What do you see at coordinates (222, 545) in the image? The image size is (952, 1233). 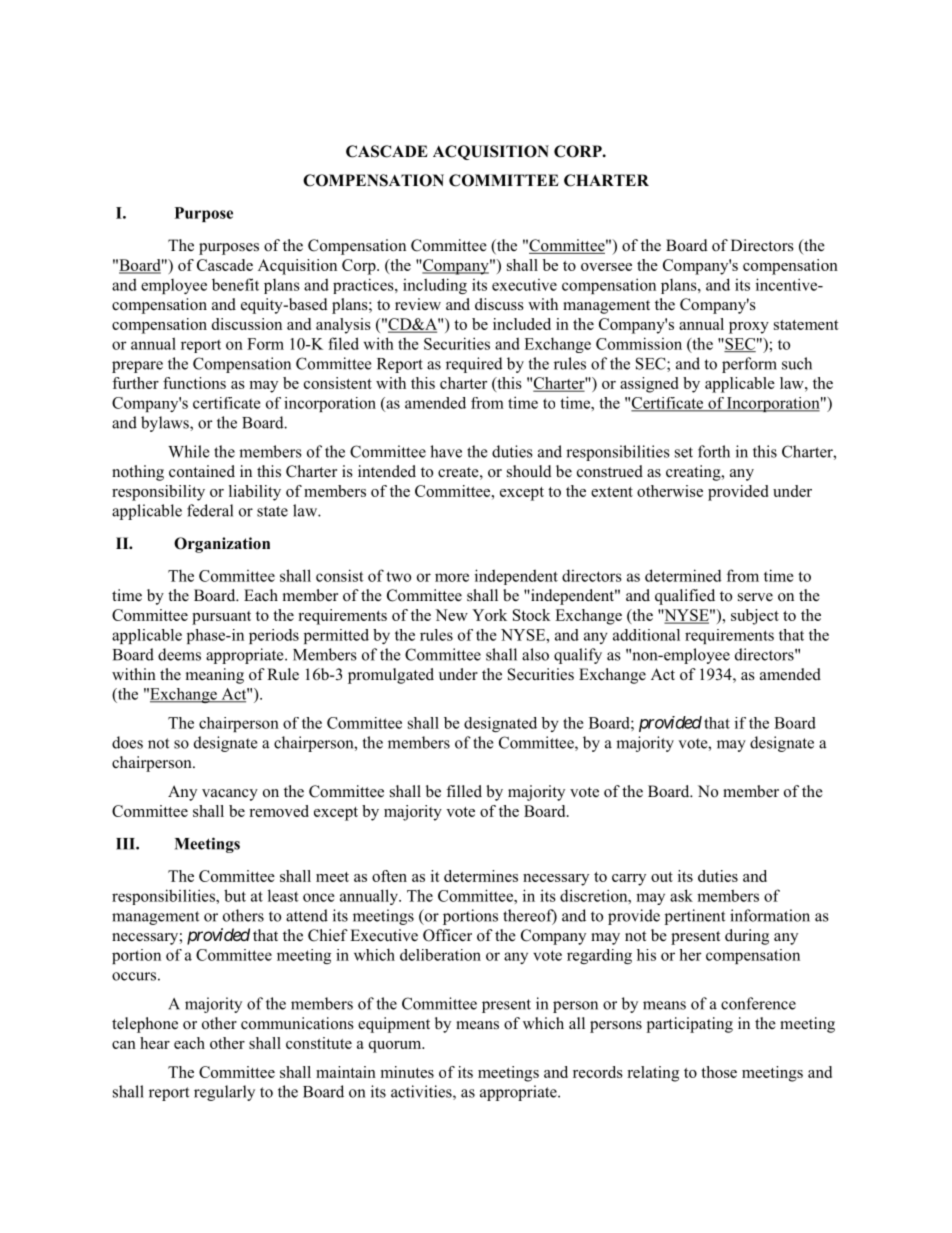 I see `Organization` at bounding box center [222, 545].
